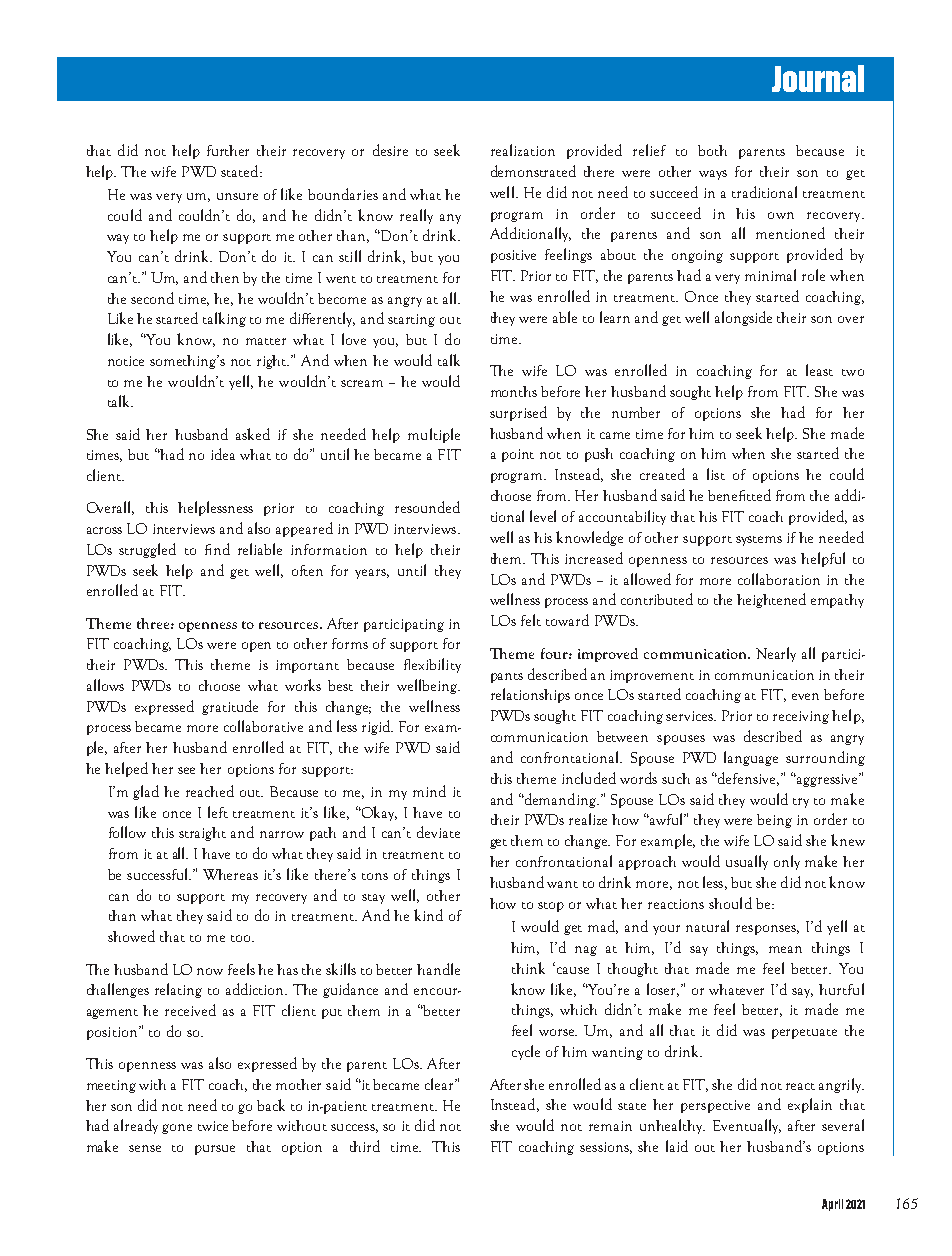 The image size is (952, 1256). I want to click on realization, so click(523, 150).
